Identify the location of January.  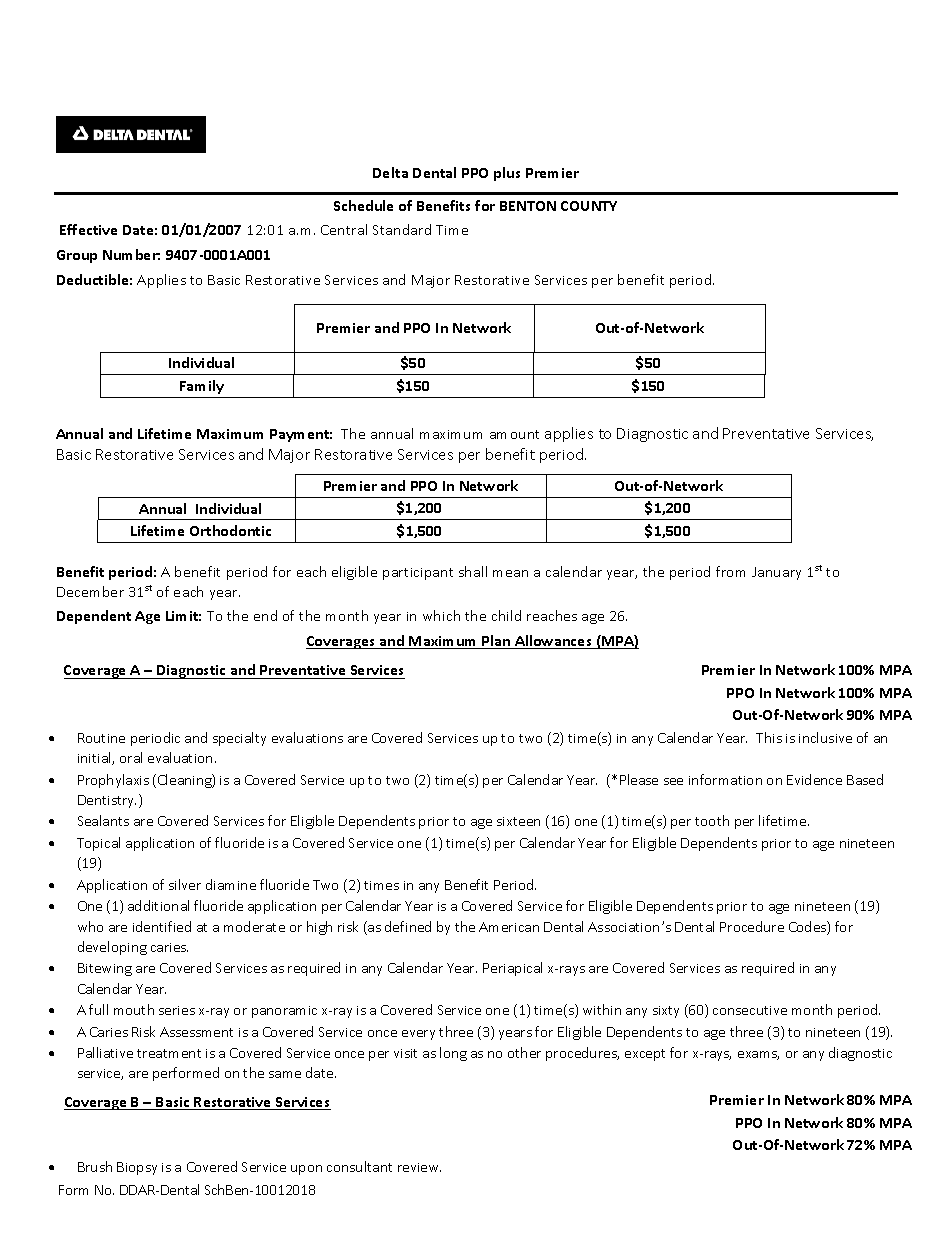
(776, 573).
